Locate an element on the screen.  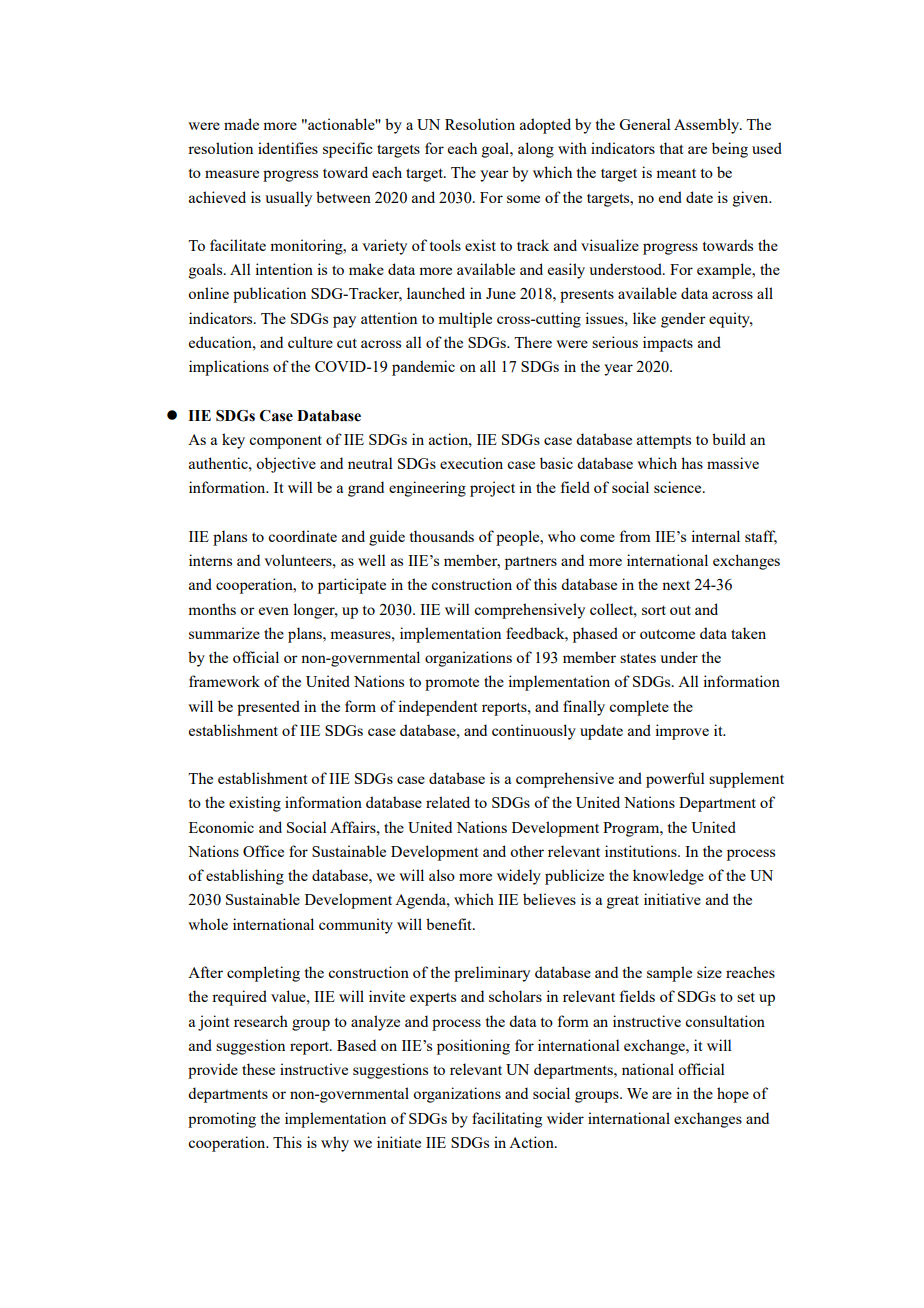
these is located at coordinates (258, 1069).
